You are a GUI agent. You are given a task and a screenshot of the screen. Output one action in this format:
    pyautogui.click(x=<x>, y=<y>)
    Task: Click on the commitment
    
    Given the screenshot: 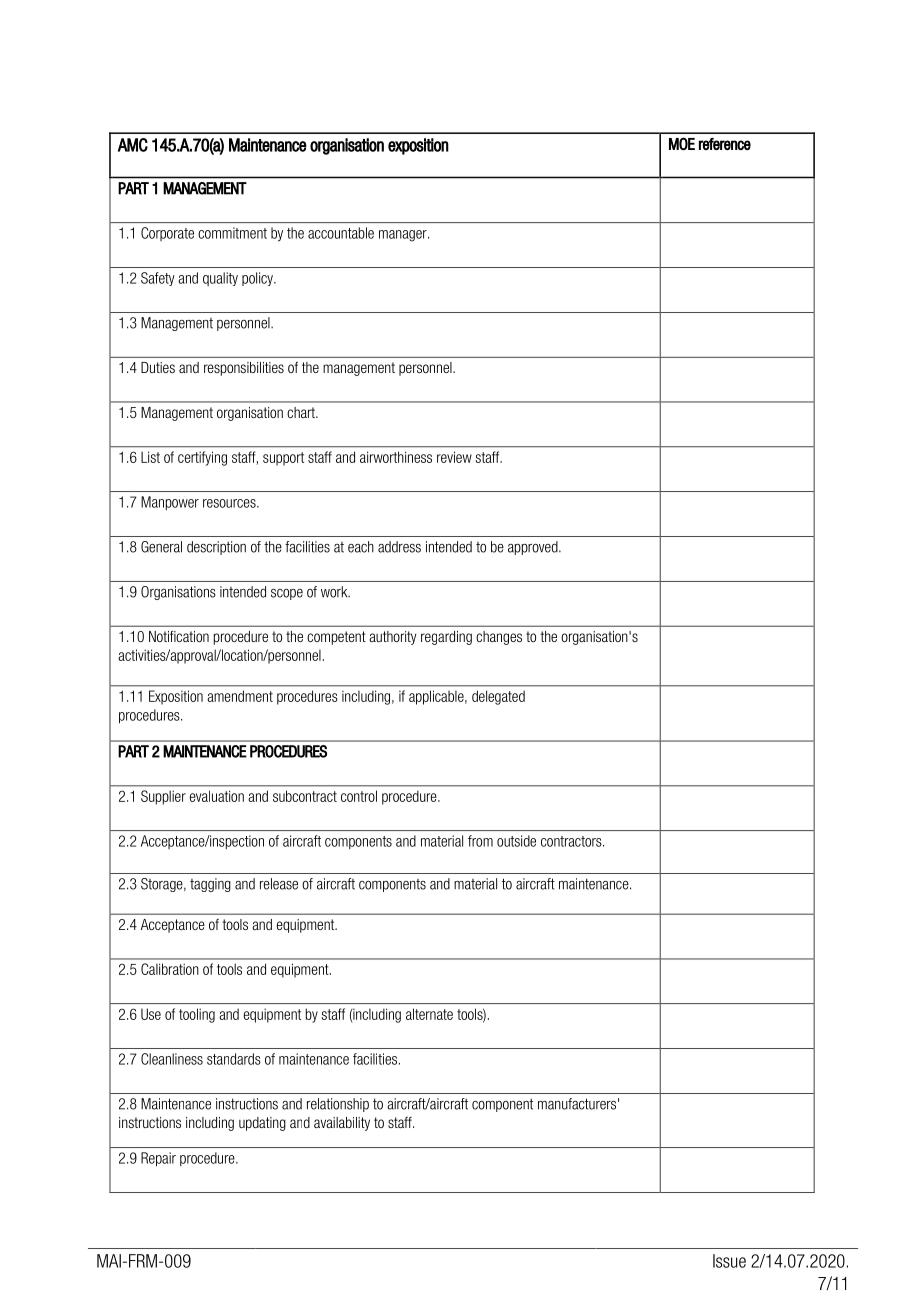 What is the action you would take?
    pyautogui.click(x=232, y=233)
